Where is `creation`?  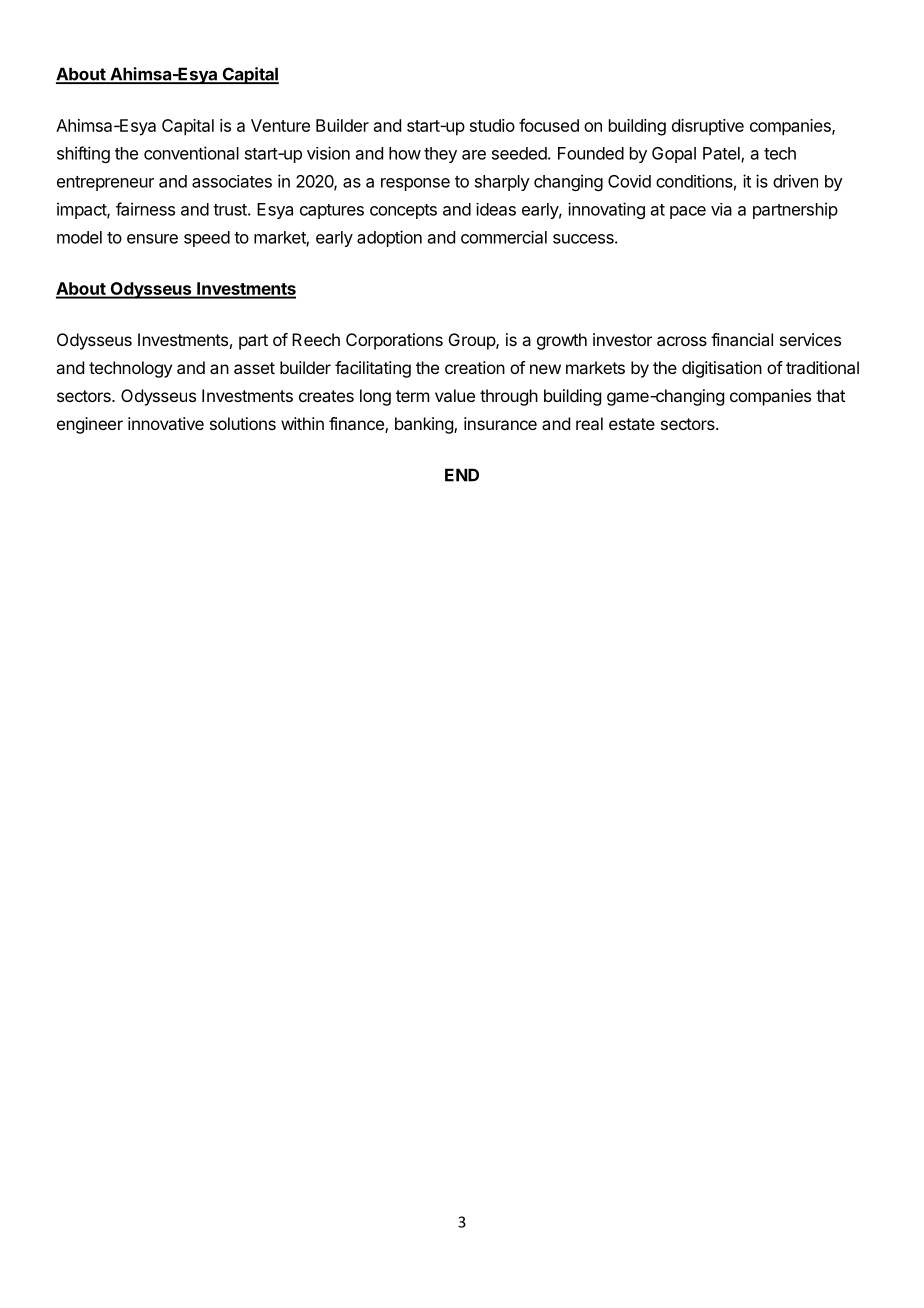 creation is located at coordinates (475, 367).
